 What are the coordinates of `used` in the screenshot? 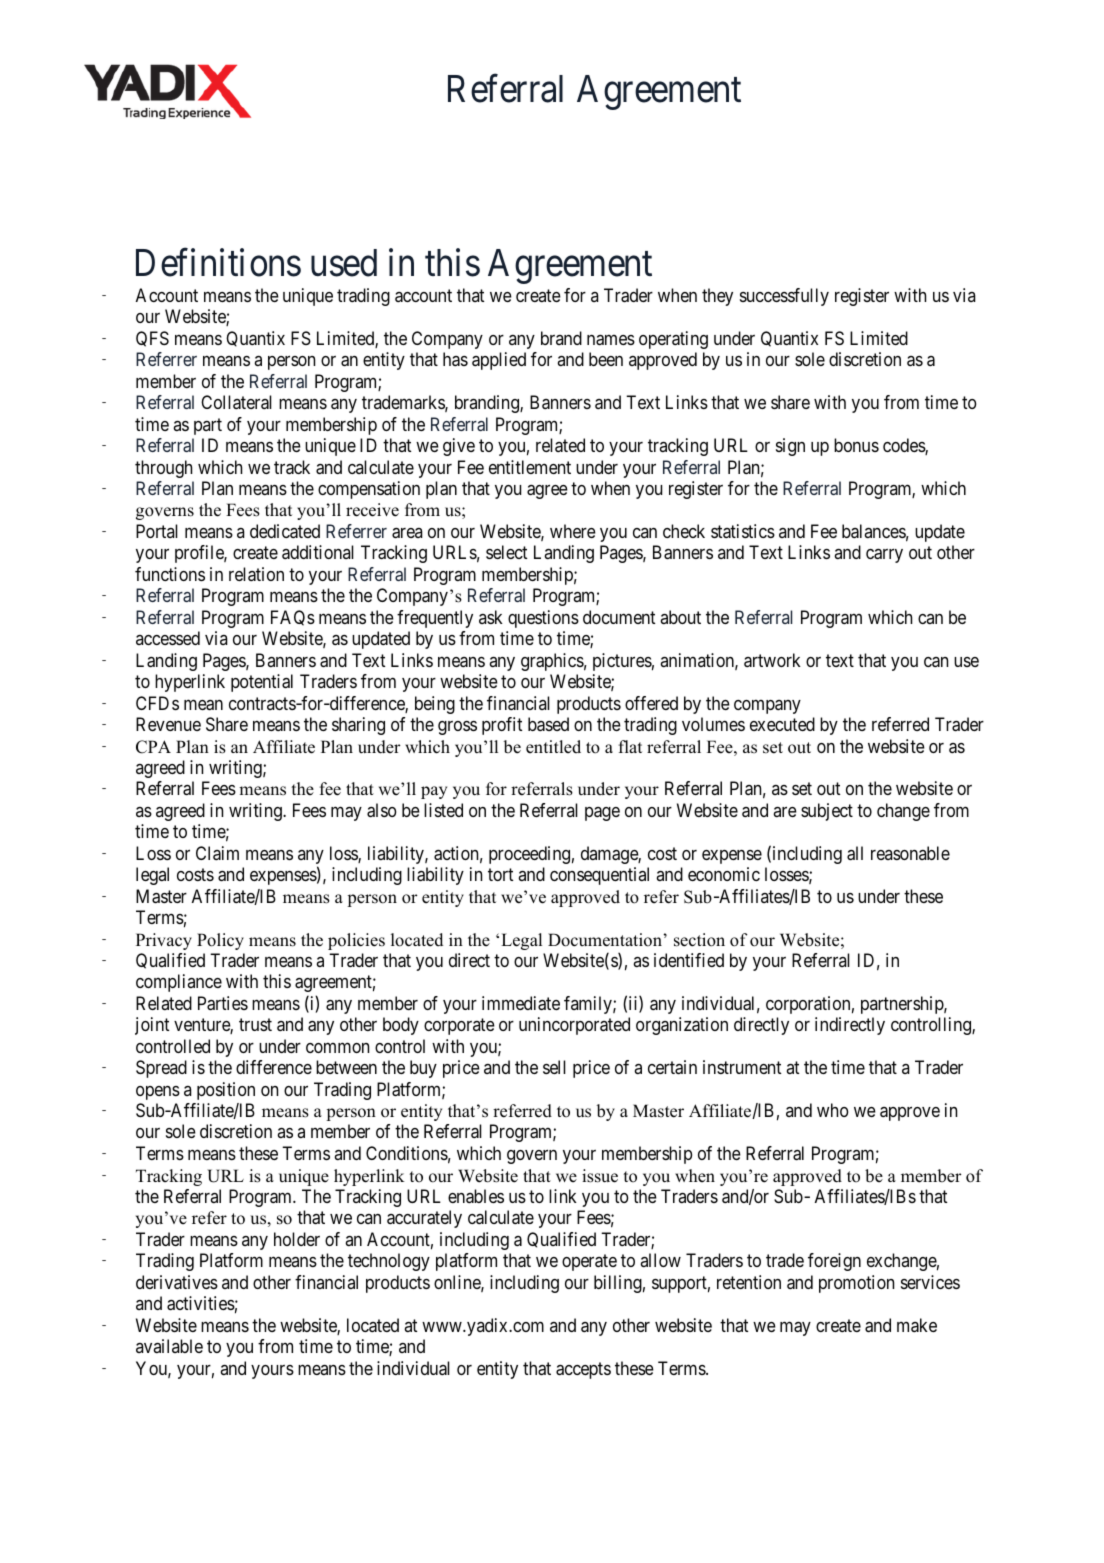 It's located at (344, 263).
